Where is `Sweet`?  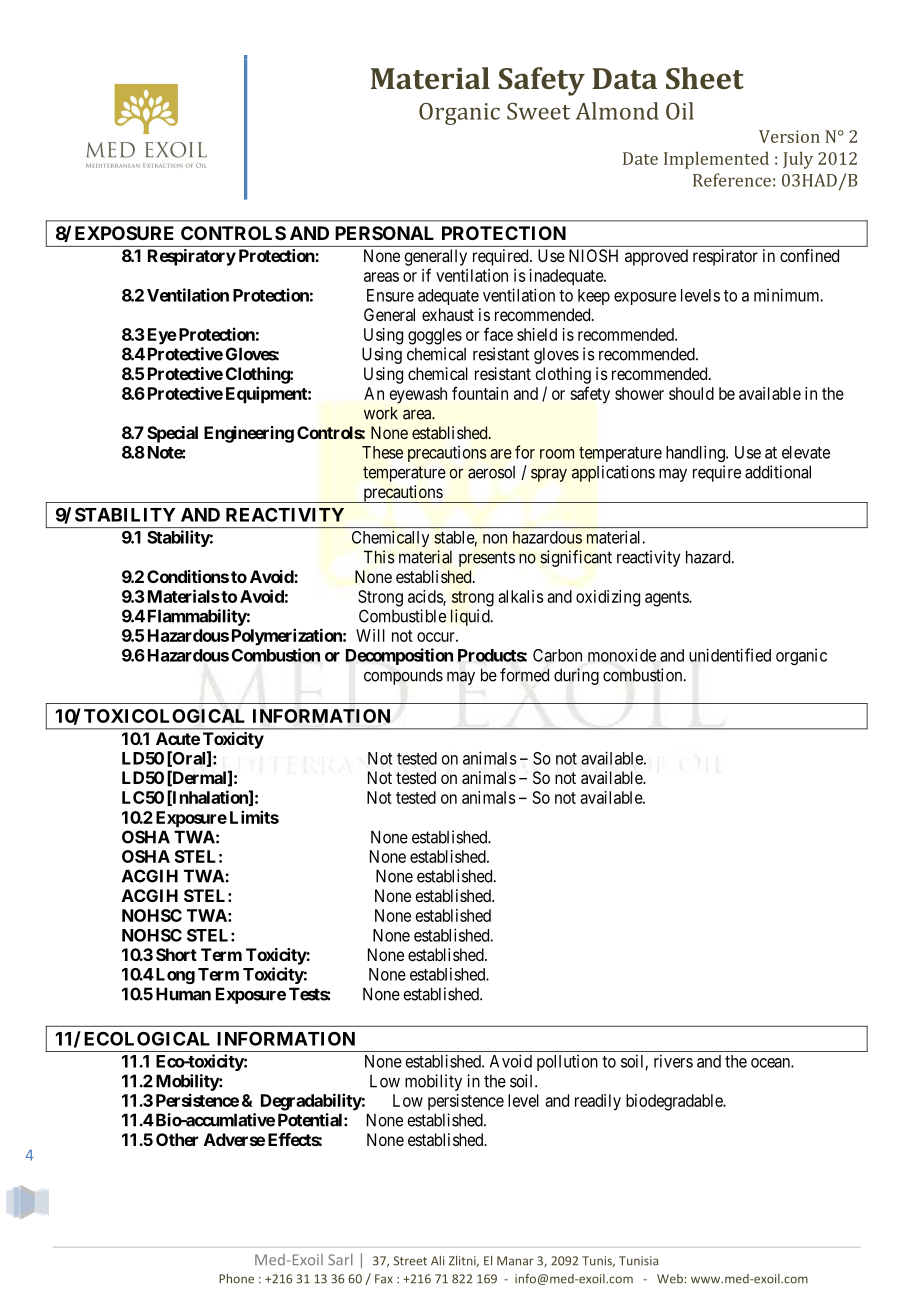 Sweet is located at coordinates (538, 111).
